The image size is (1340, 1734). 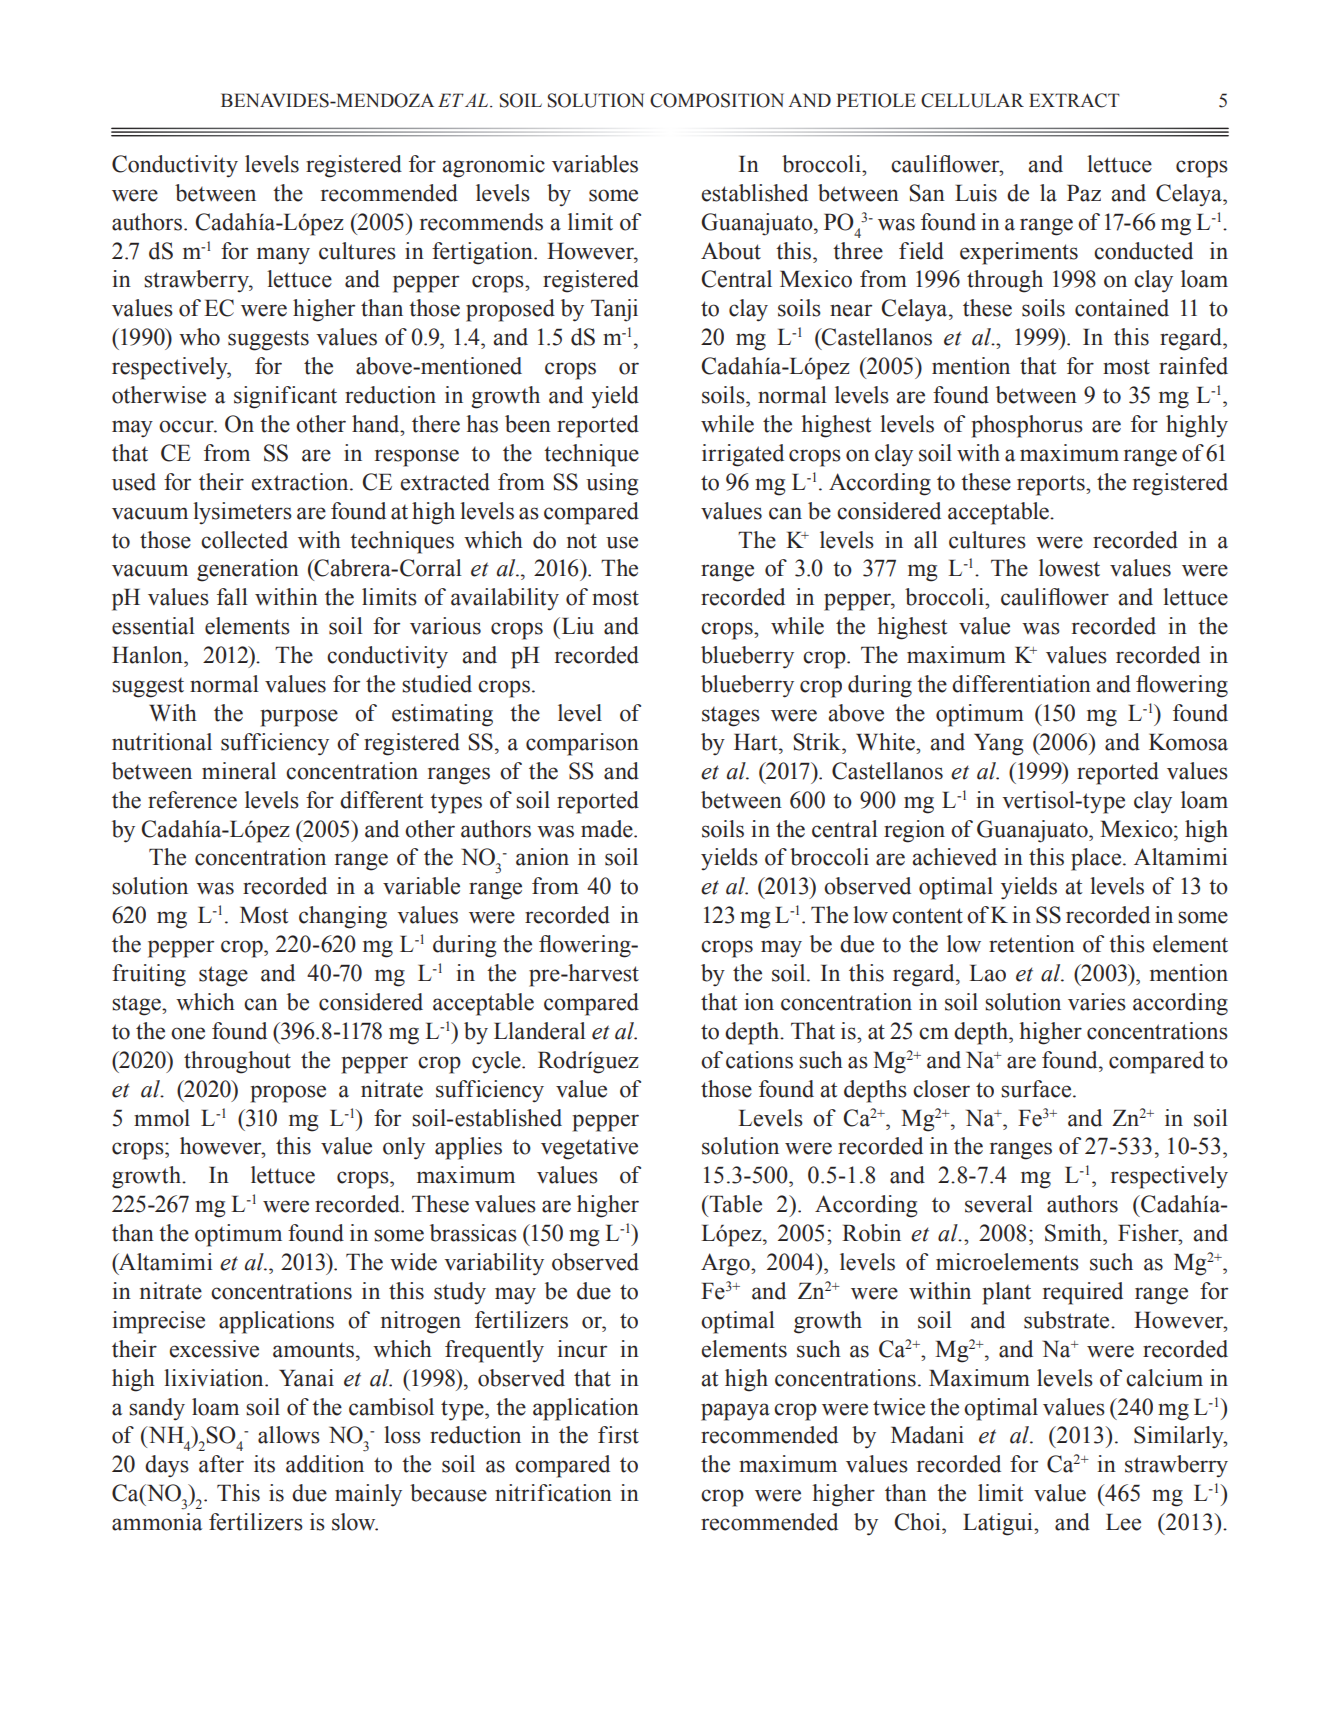 What do you see at coordinates (1084, 193) in the screenshot?
I see `Paz` at bounding box center [1084, 193].
